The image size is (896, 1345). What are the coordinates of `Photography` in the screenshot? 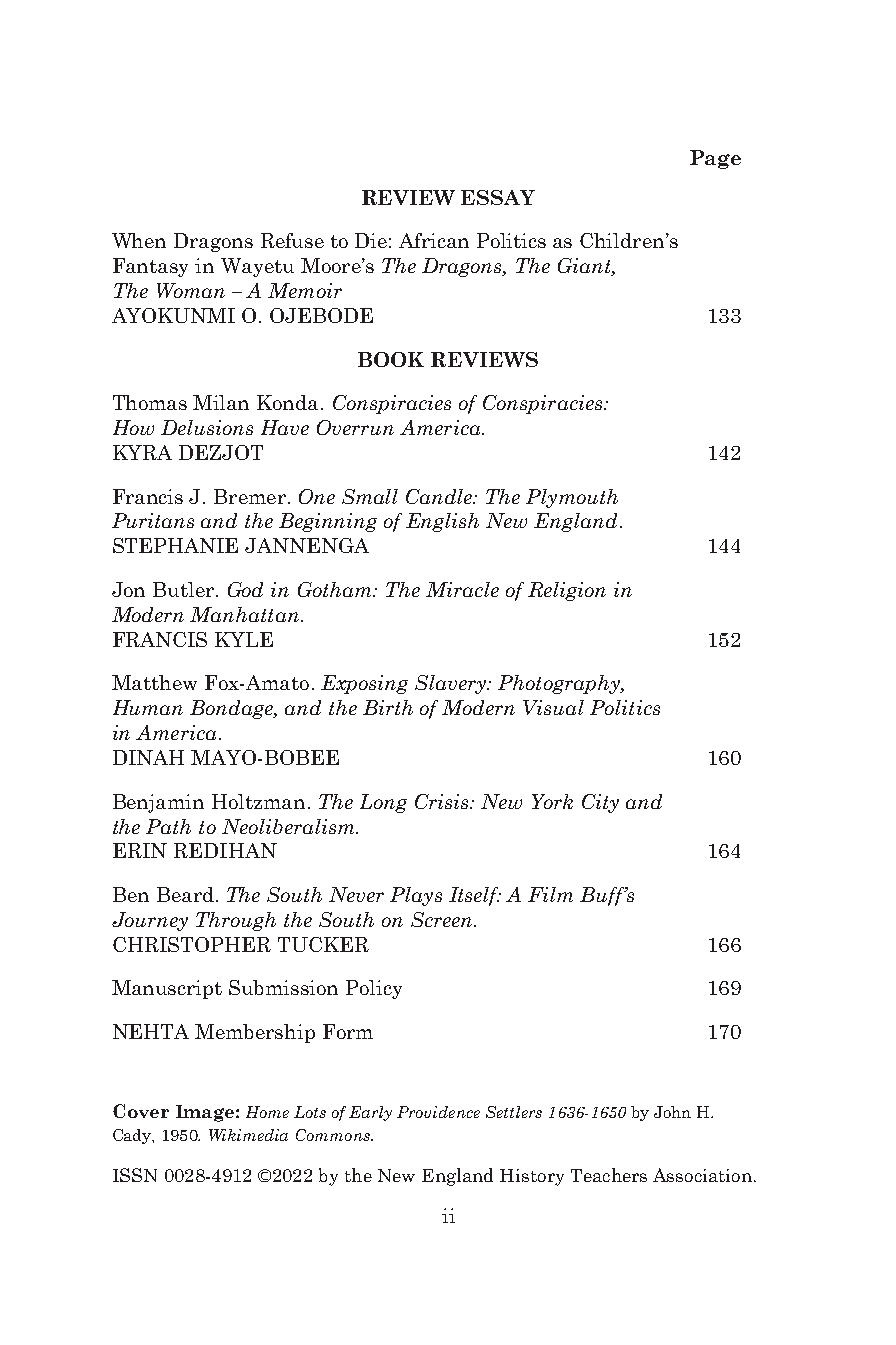 It's located at (560, 684).
